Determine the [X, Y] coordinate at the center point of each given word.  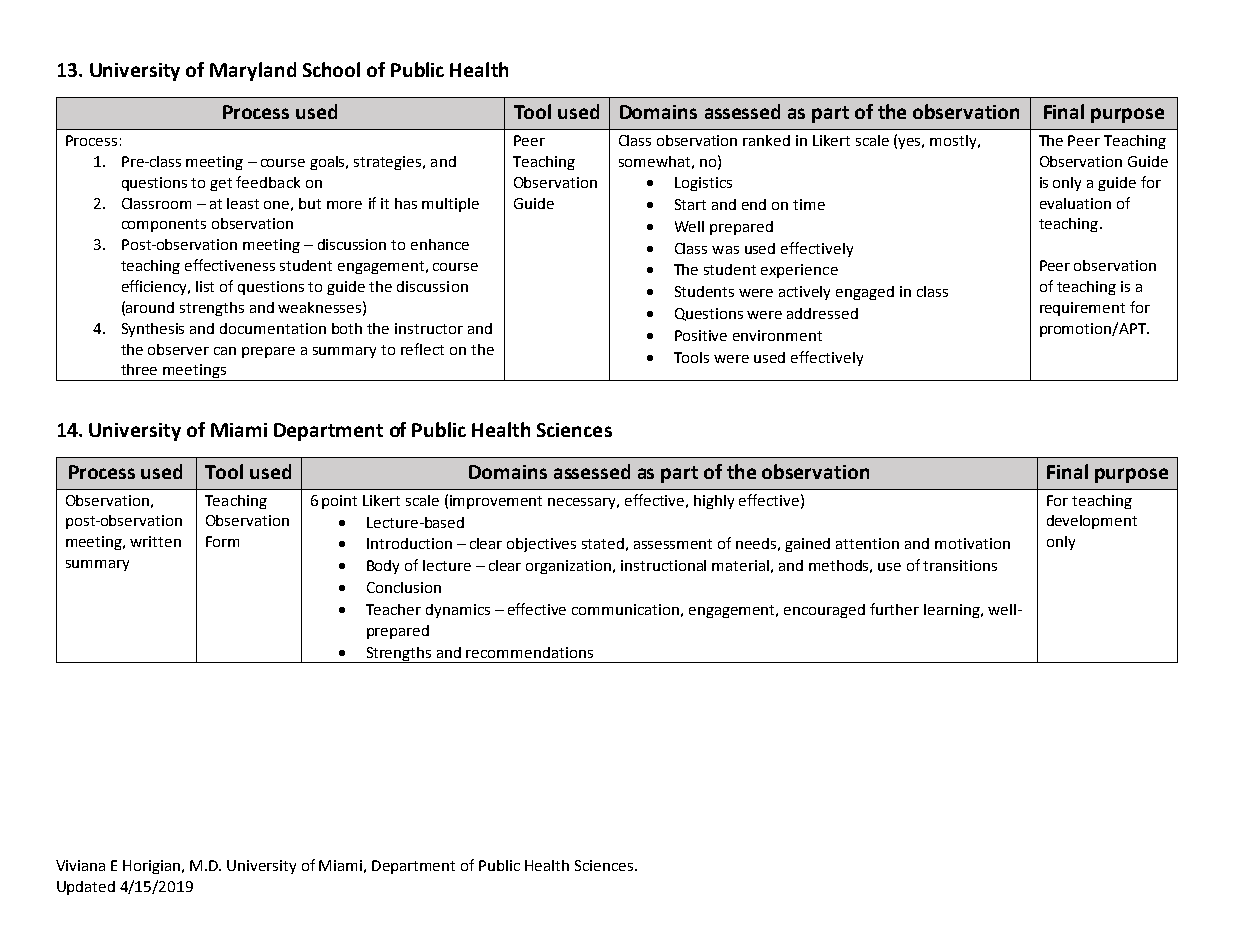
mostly [954, 142]
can [225, 351]
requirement [1082, 309]
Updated [86, 888]
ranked [766, 140]
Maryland [253, 71]
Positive [701, 335]
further [894, 609]
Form [222, 541]
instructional [663, 565]
